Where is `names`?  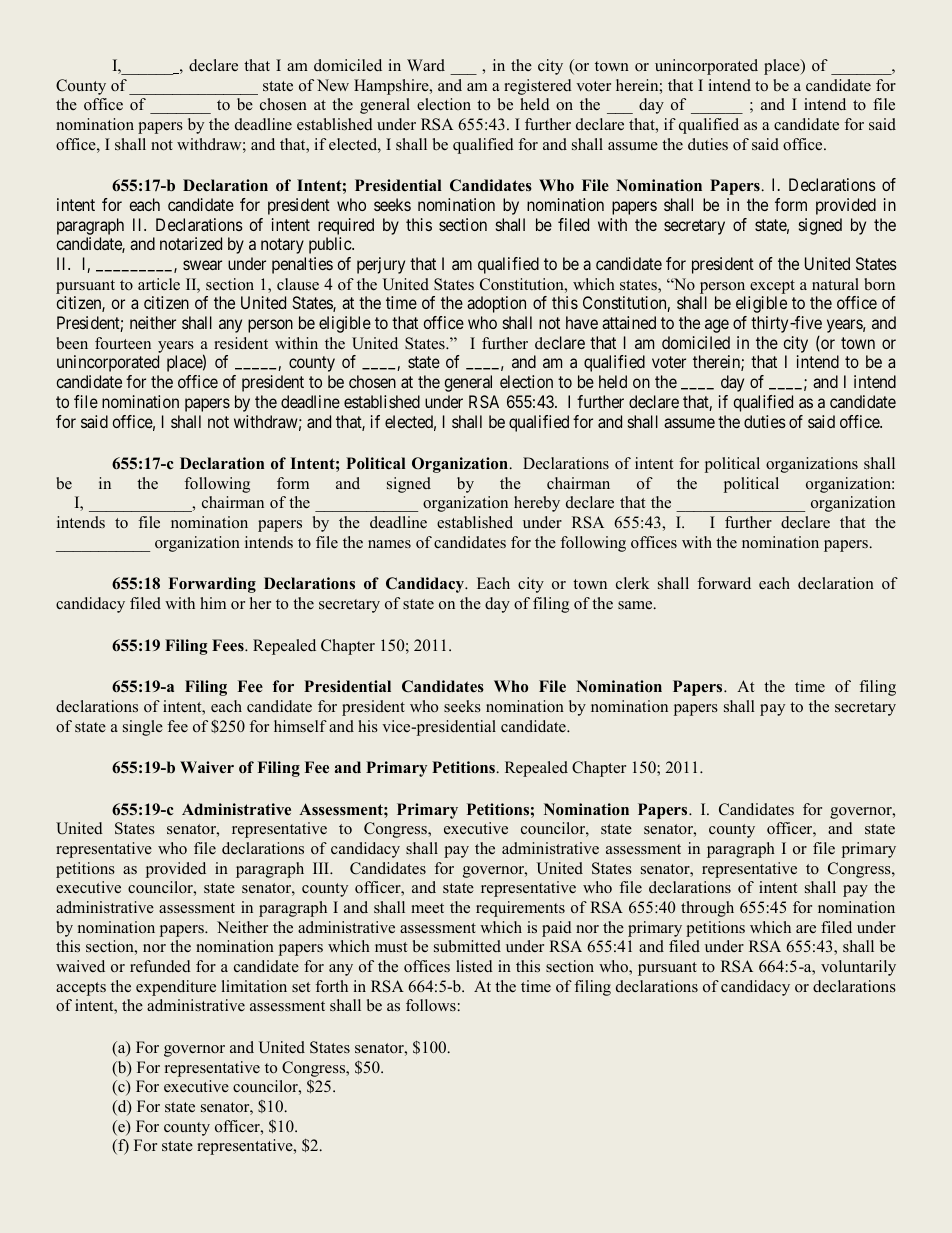
names is located at coordinates (389, 544).
